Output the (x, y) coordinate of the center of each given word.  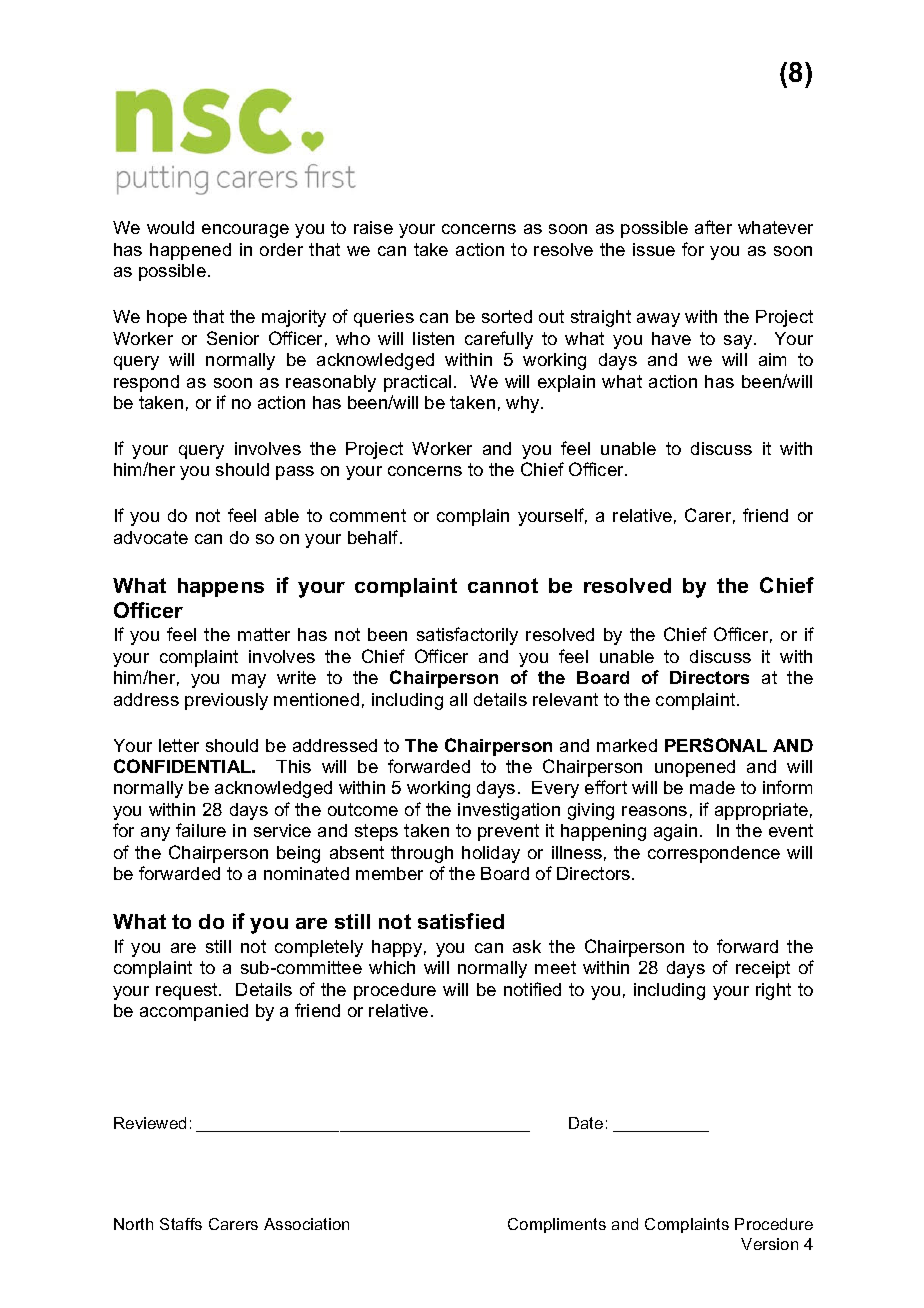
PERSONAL (716, 745)
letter (179, 745)
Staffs (181, 1224)
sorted (507, 316)
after (713, 227)
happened (190, 251)
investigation (509, 811)
